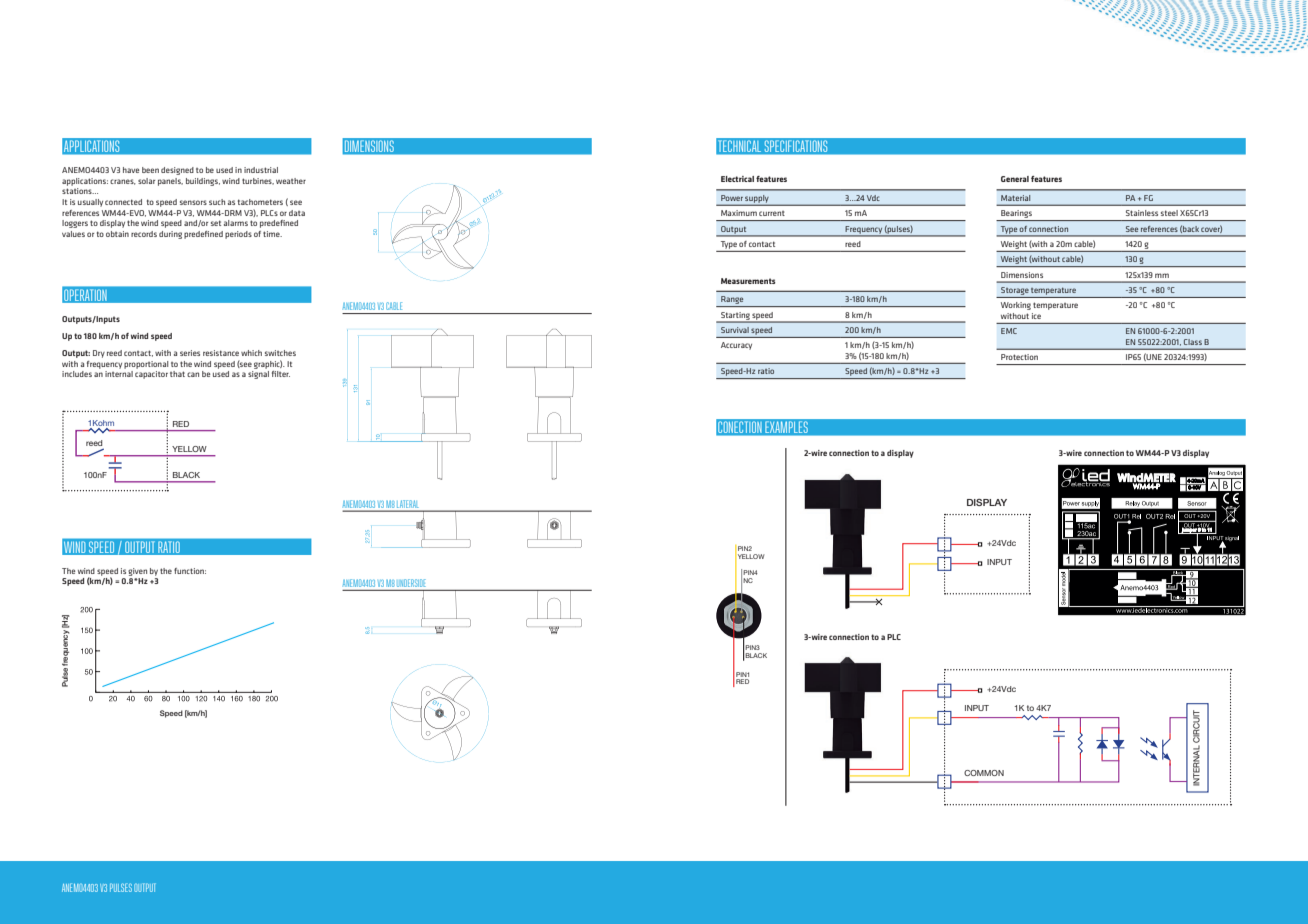 This image has width=1308, height=924. Describe the element at coordinates (984, 773) in the image. I see `COMMON` at that location.
